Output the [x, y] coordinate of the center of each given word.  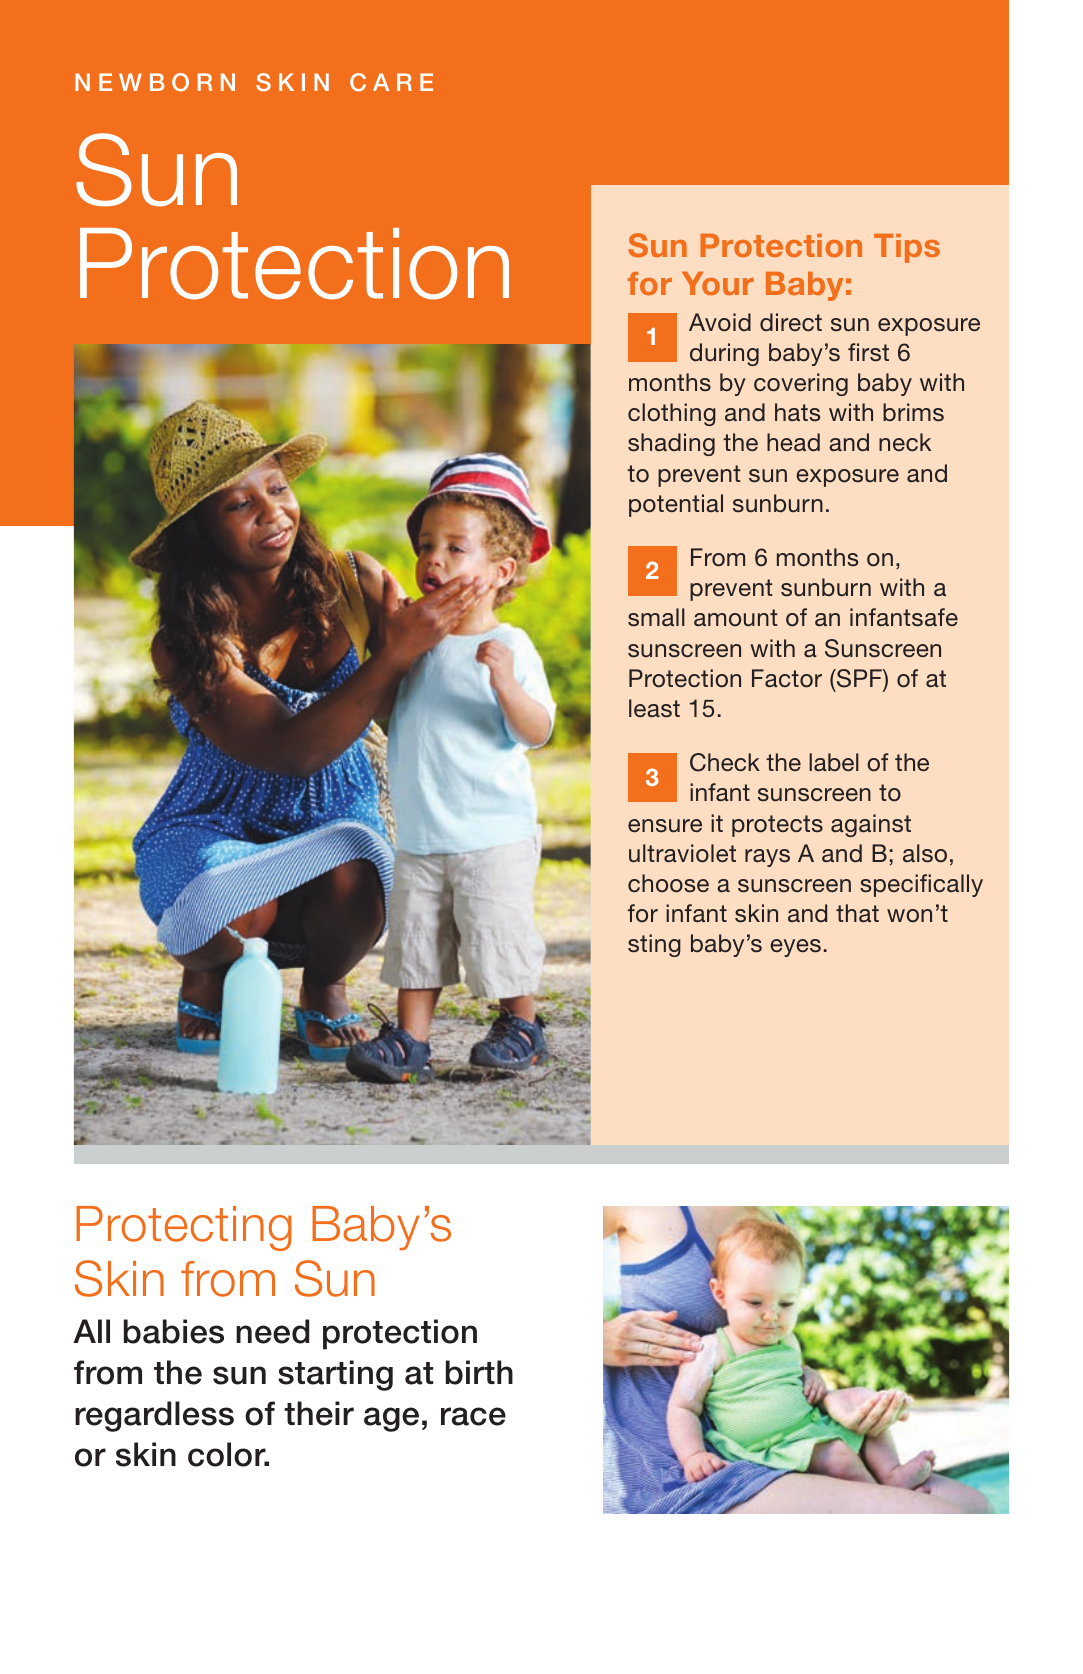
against [871, 825]
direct [791, 322]
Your [718, 283]
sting [654, 945]
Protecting [184, 1228]
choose [668, 883]
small [656, 617]
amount [736, 618]
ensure [665, 826]
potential [676, 505]
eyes [795, 948]
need [272, 1331]
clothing [672, 414]
